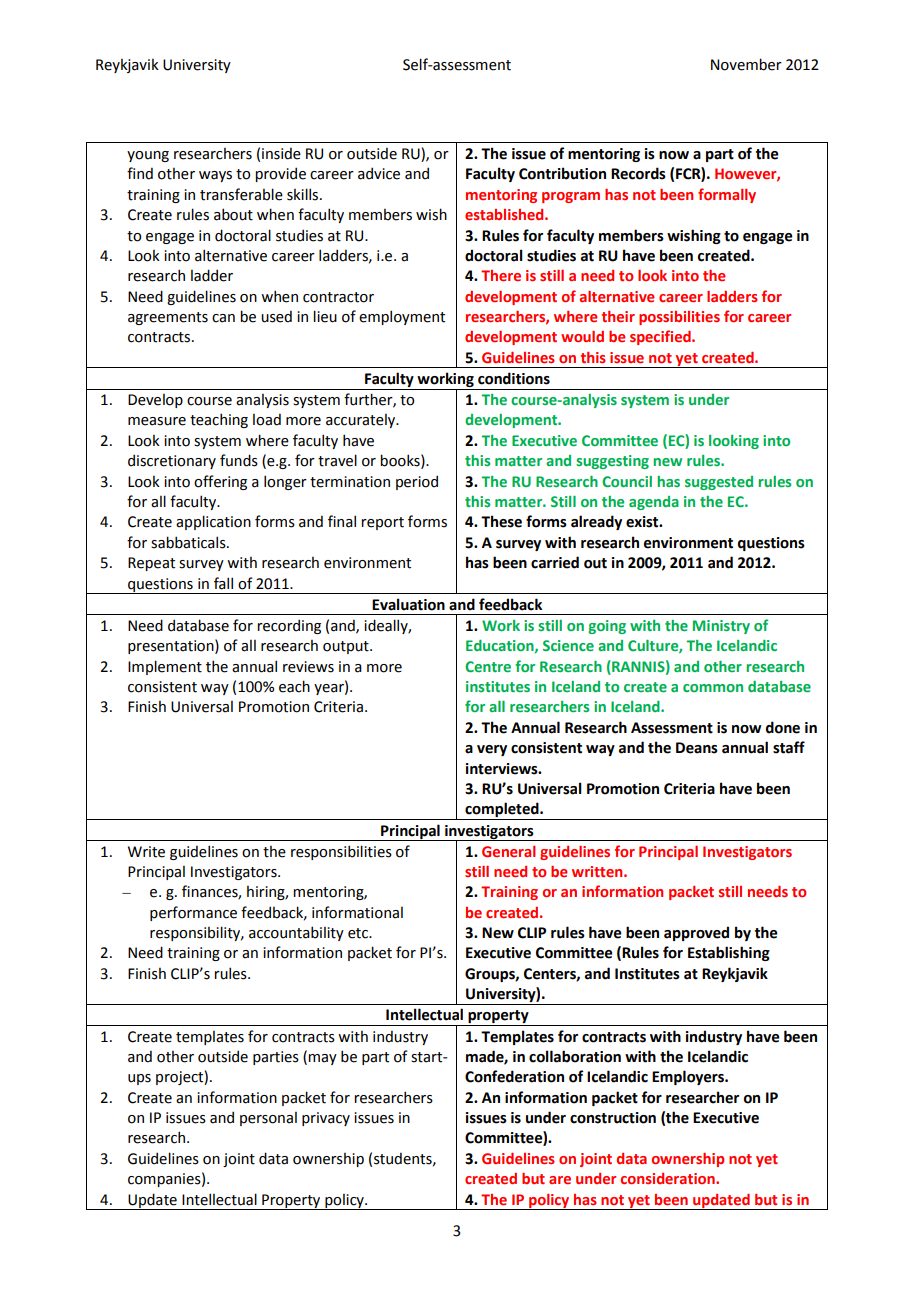 This image has width=903, height=1316. Describe the element at coordinates (746, 64) in the image. I see `November` at that location.
